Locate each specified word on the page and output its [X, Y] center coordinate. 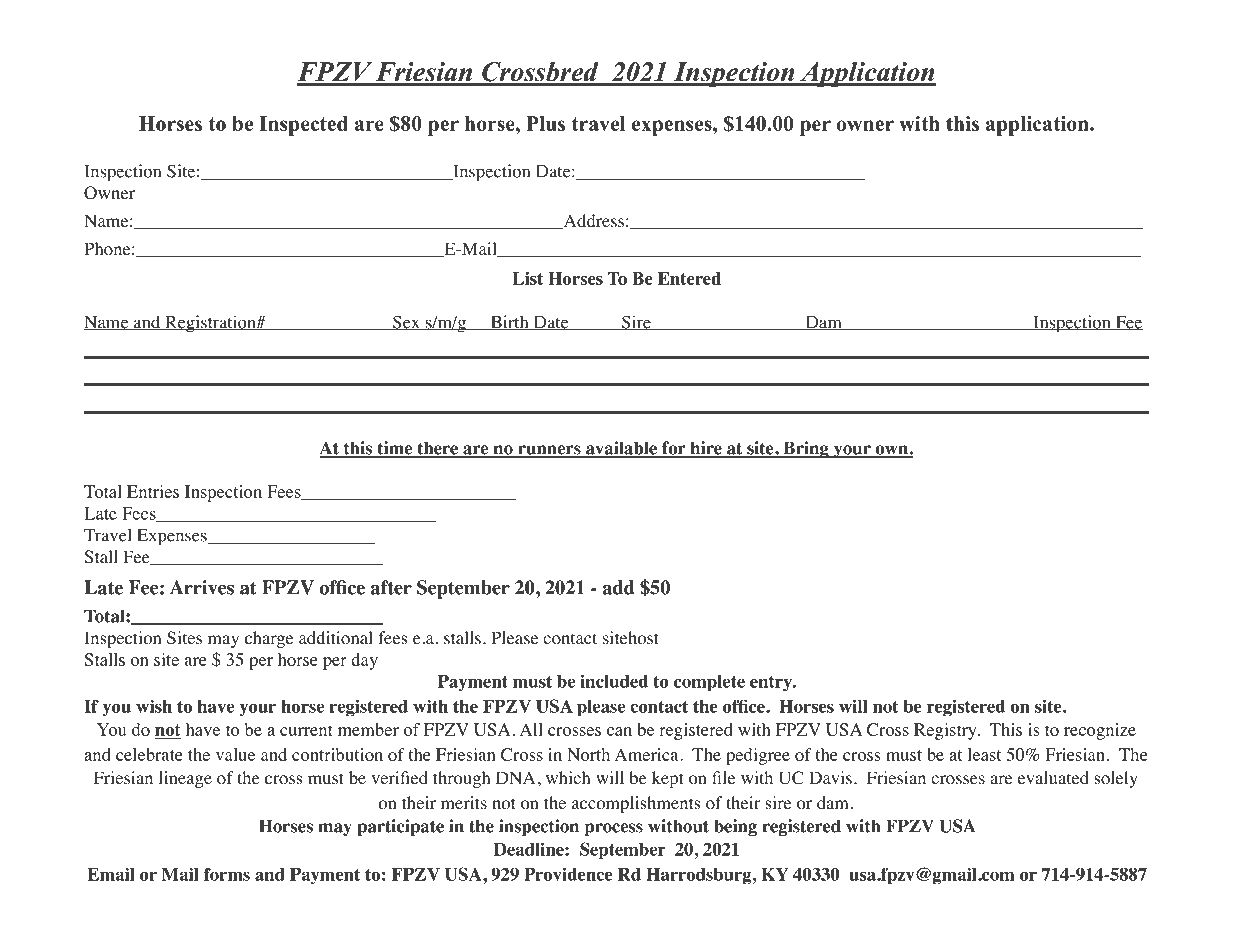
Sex [406, 322]
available [621, 449]
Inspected [303, 126]
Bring [806, 449]
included [614, 681]
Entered [689, 278]
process [614, 829]
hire [706, 449]
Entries [153, 491]
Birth [509, 322]
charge [269, 639]
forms [226, 874]
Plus [545, 123]
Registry [946, 731]
